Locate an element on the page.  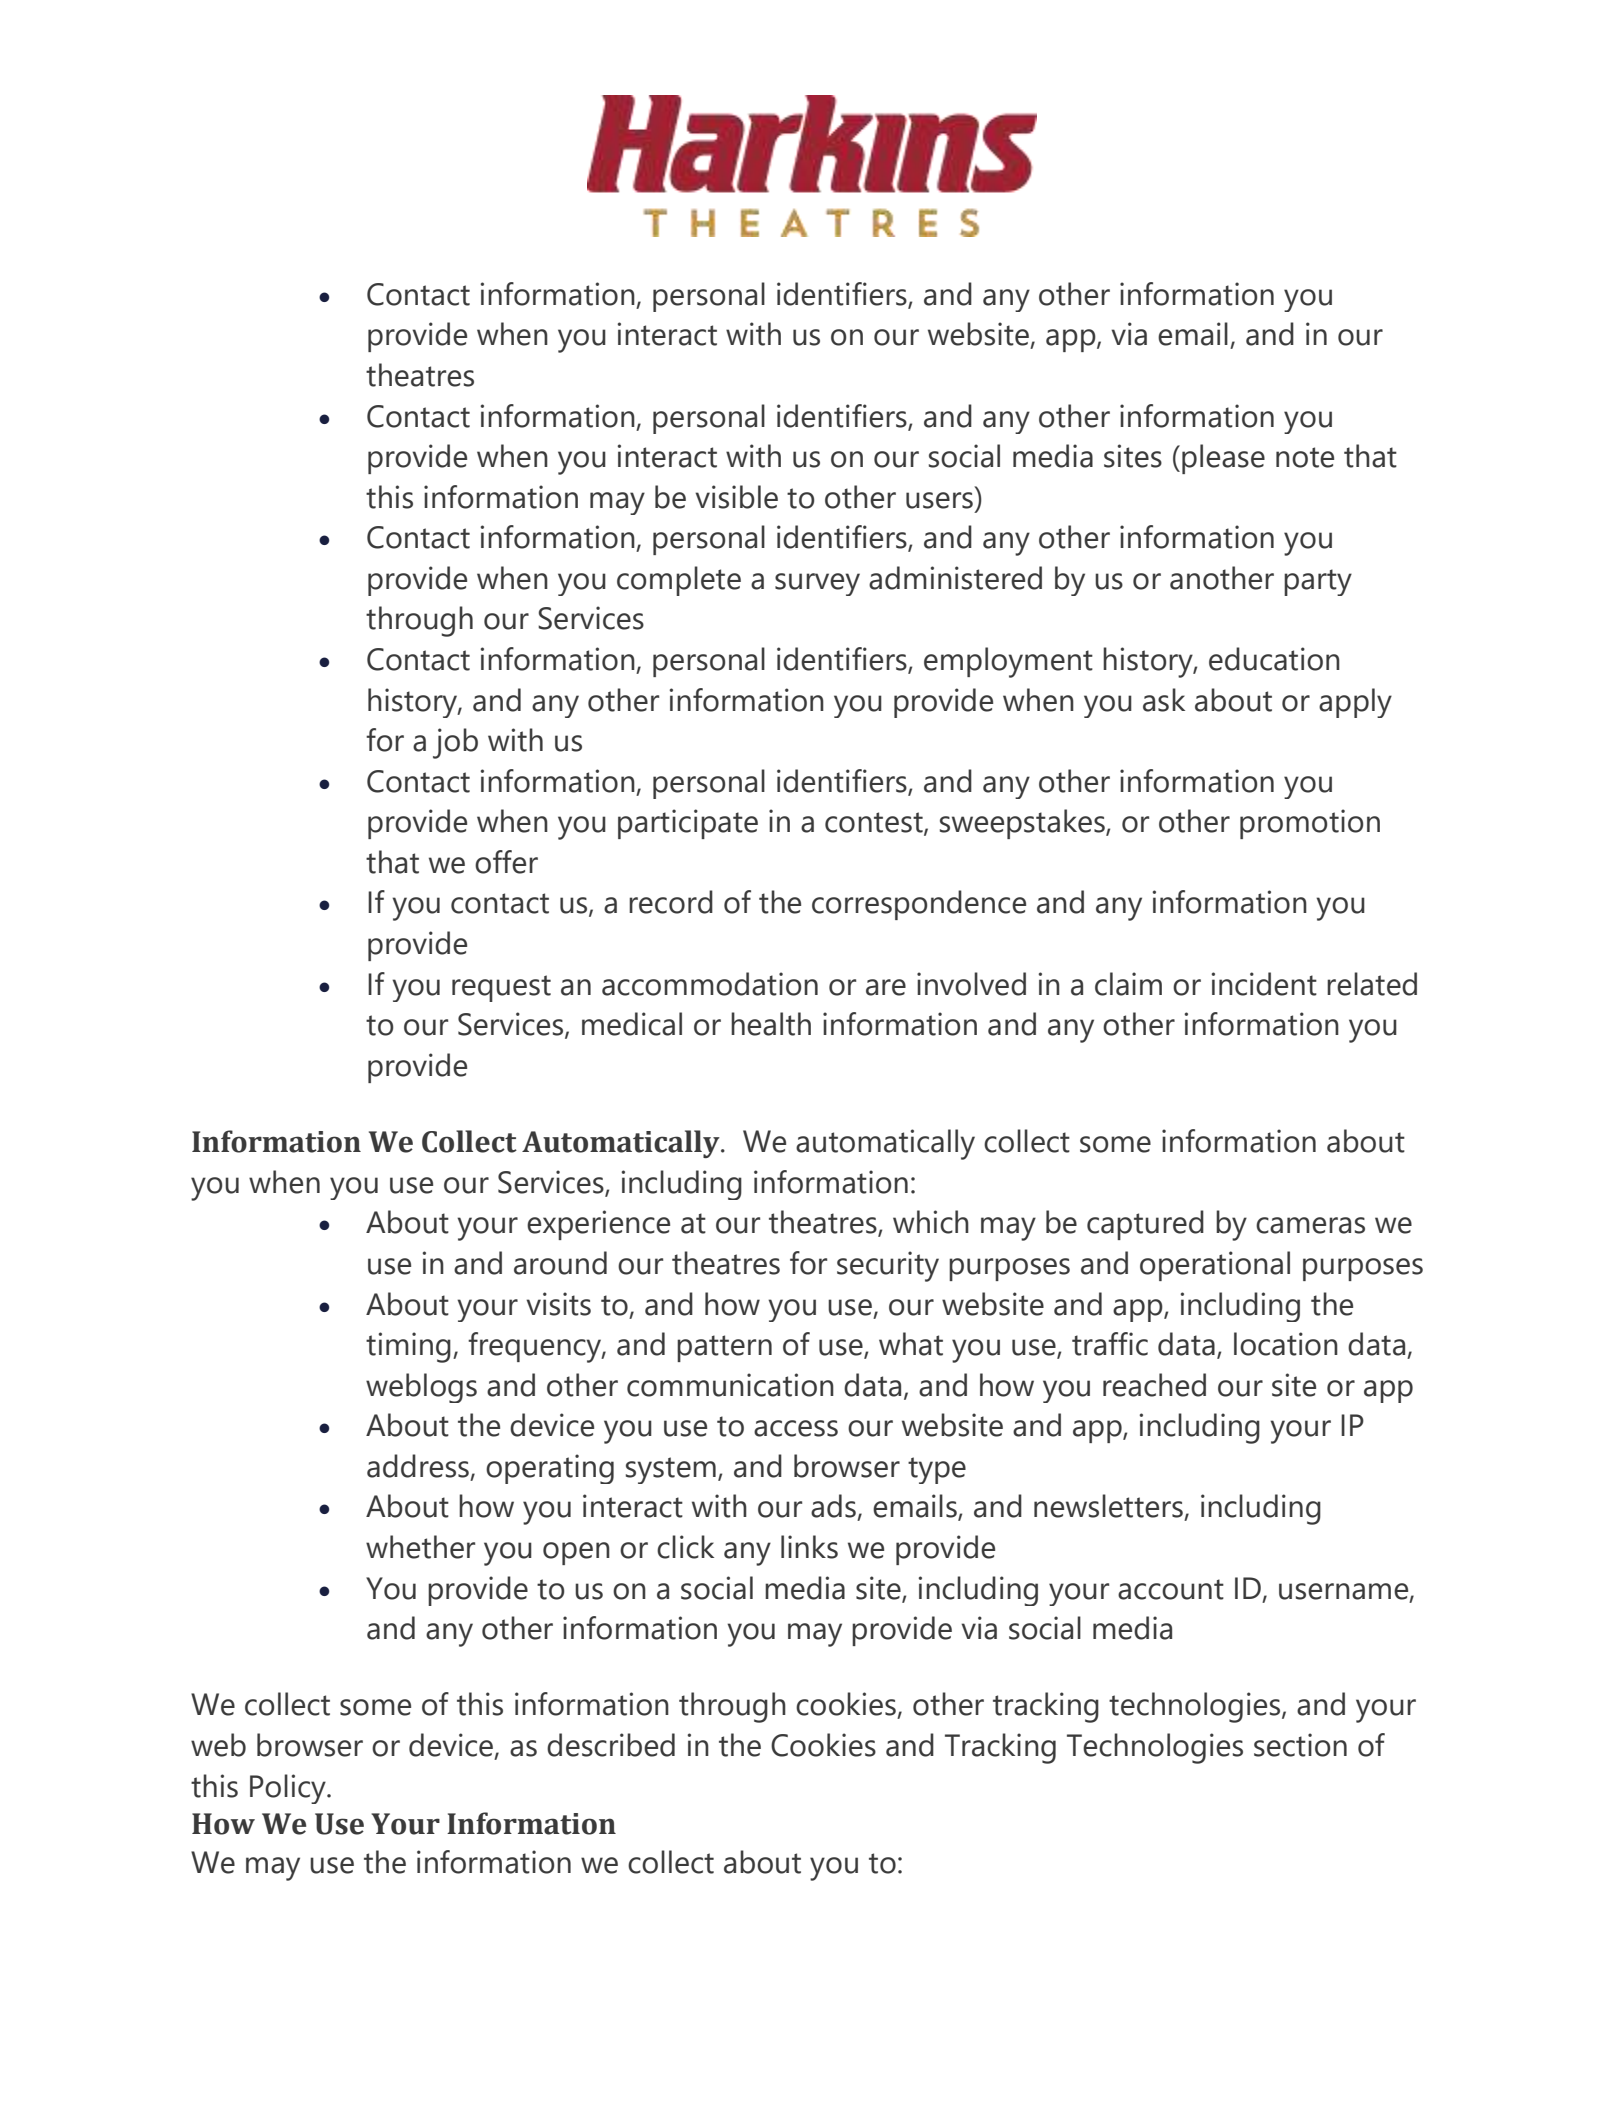
please is located at coordinates (1223, 459).
